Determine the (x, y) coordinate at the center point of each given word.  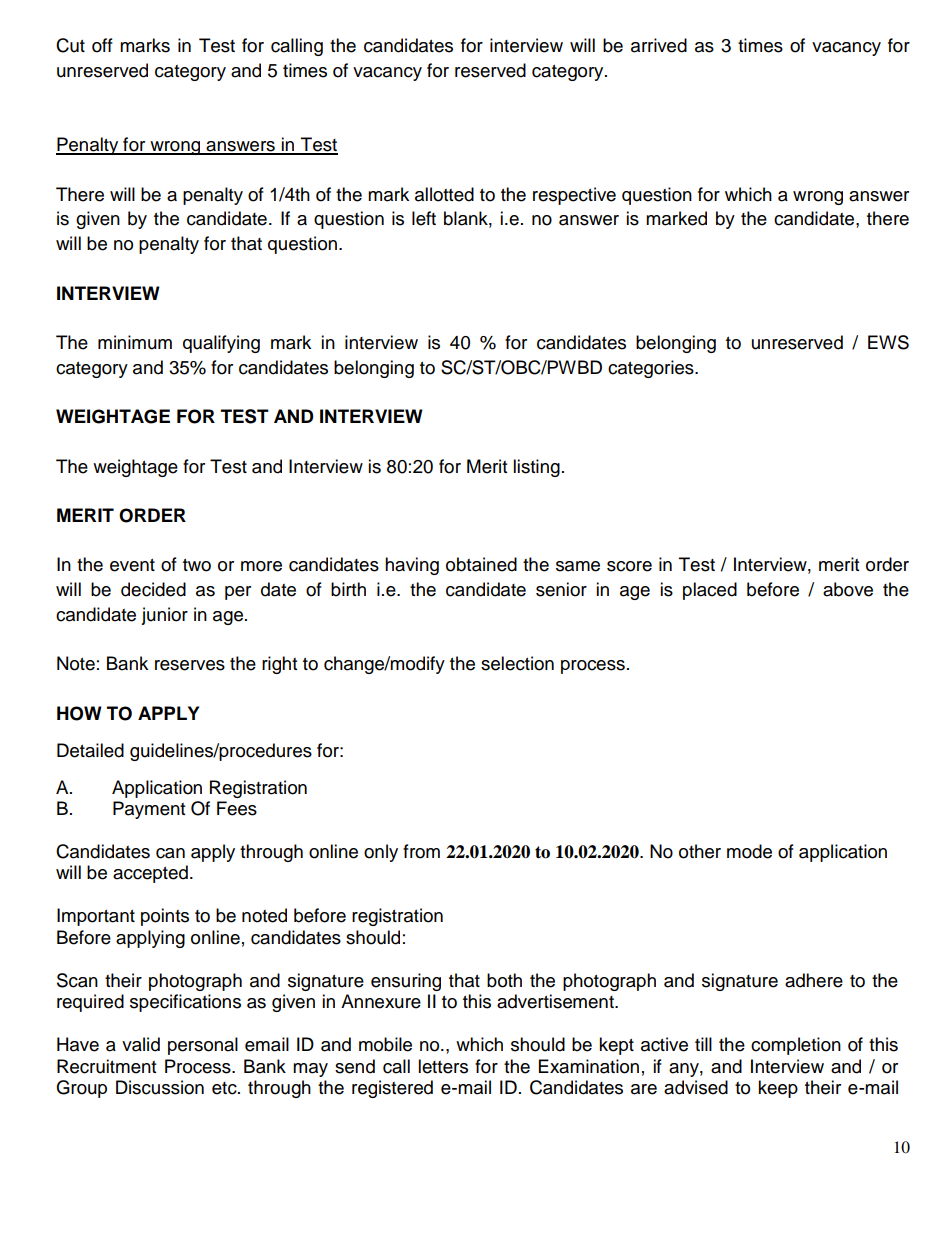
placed (710, 591)
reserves (190, 665)
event (132, 565)
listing (536, 468)
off (102, 45)
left (424, 218)
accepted (150, 874)
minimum (135, 342)
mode (749, 851)
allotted (444, 194)
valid (141, 1044)
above (848, 589)
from (421, 851)
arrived (659, 45)
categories (652, 369)
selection (517, 663)
